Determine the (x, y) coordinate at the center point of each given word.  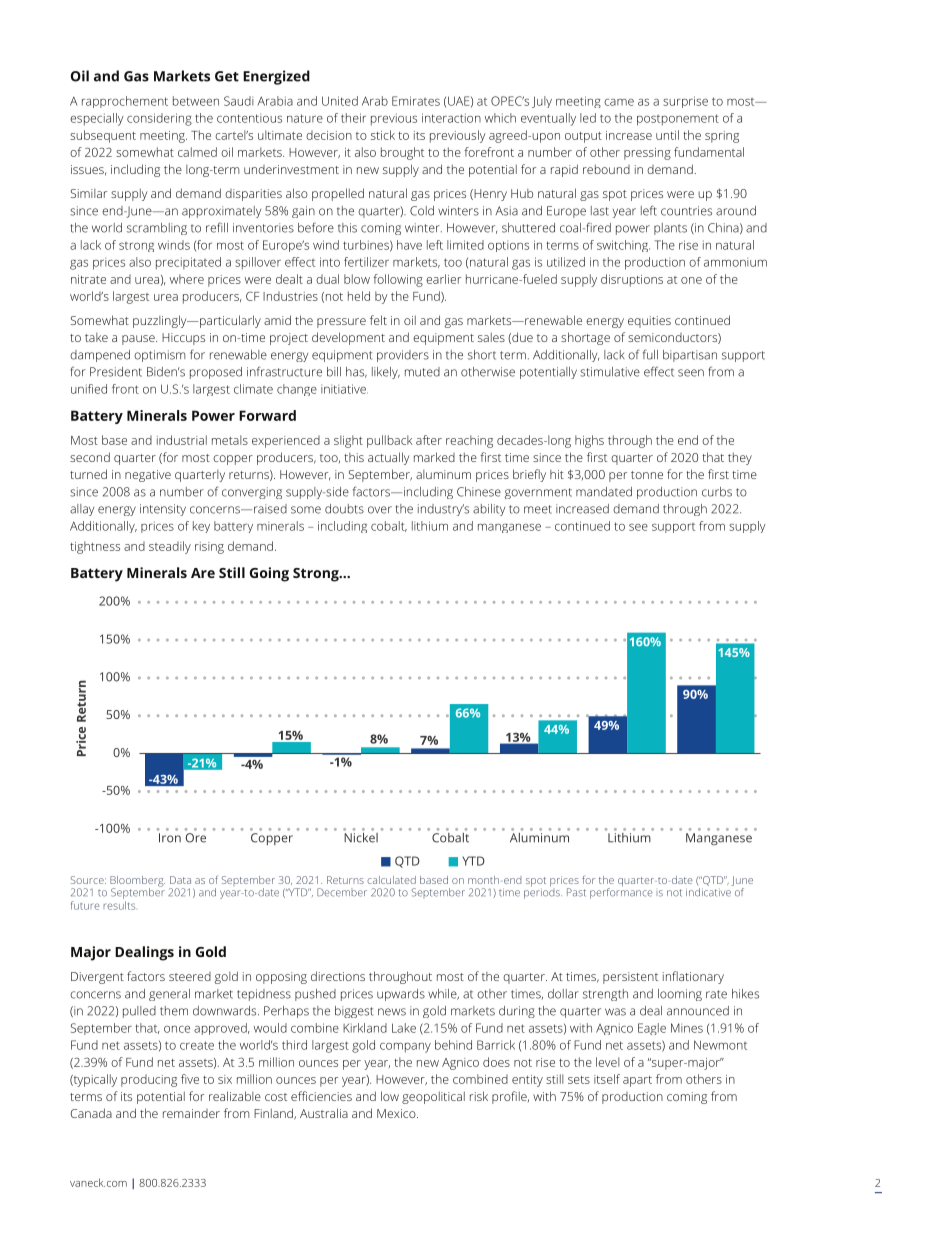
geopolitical (433, 1097)
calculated (391, 880)
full (650, 354)
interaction (451, 118)
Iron (170, 838)
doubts (344, 509)
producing (149, 1080)
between (196, 101)
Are (203, 573)
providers (403, 356)
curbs (717, 492)
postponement (678, 120)
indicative (709, 891)
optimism (160, 356)
